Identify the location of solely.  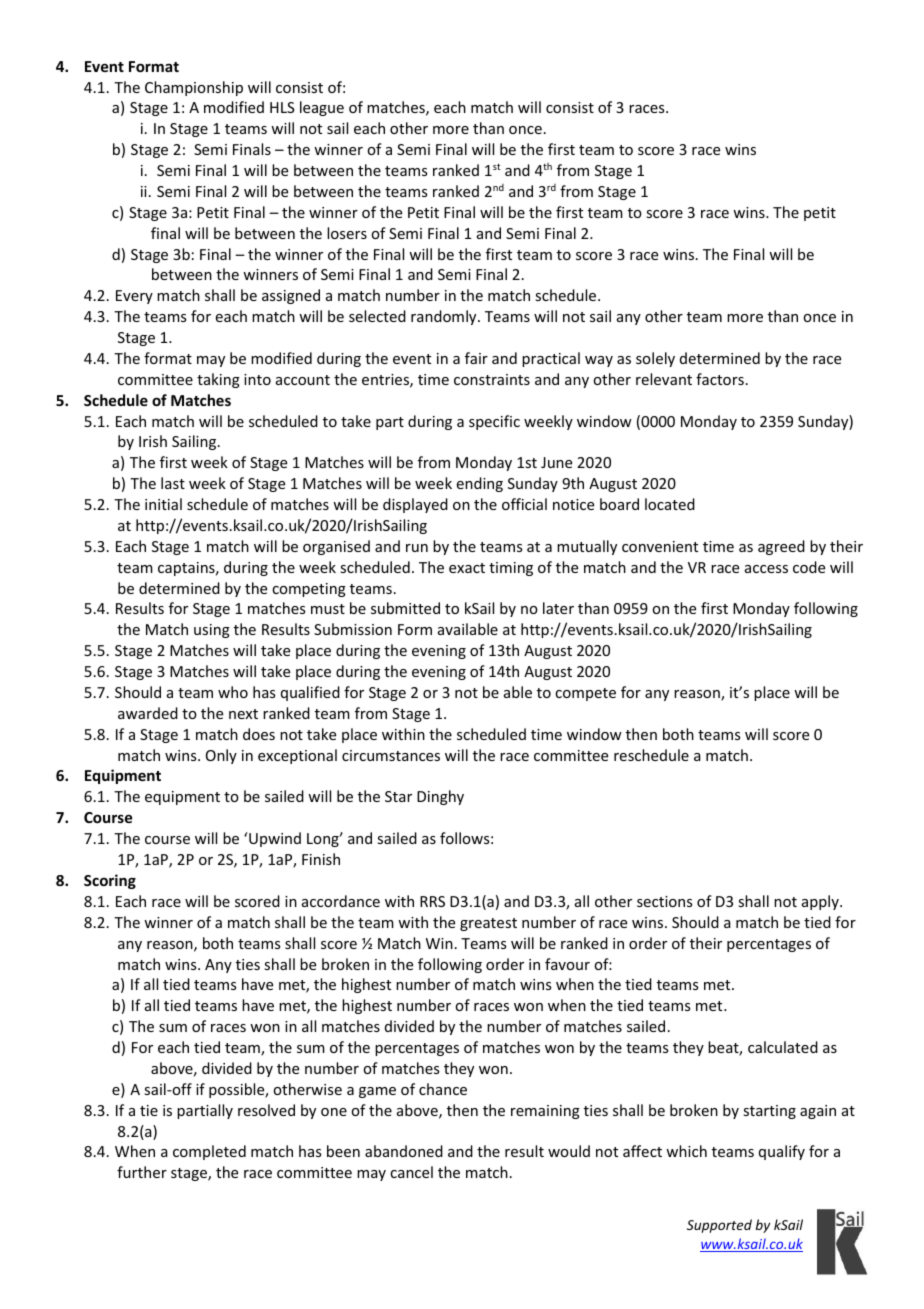
(655, 359).
